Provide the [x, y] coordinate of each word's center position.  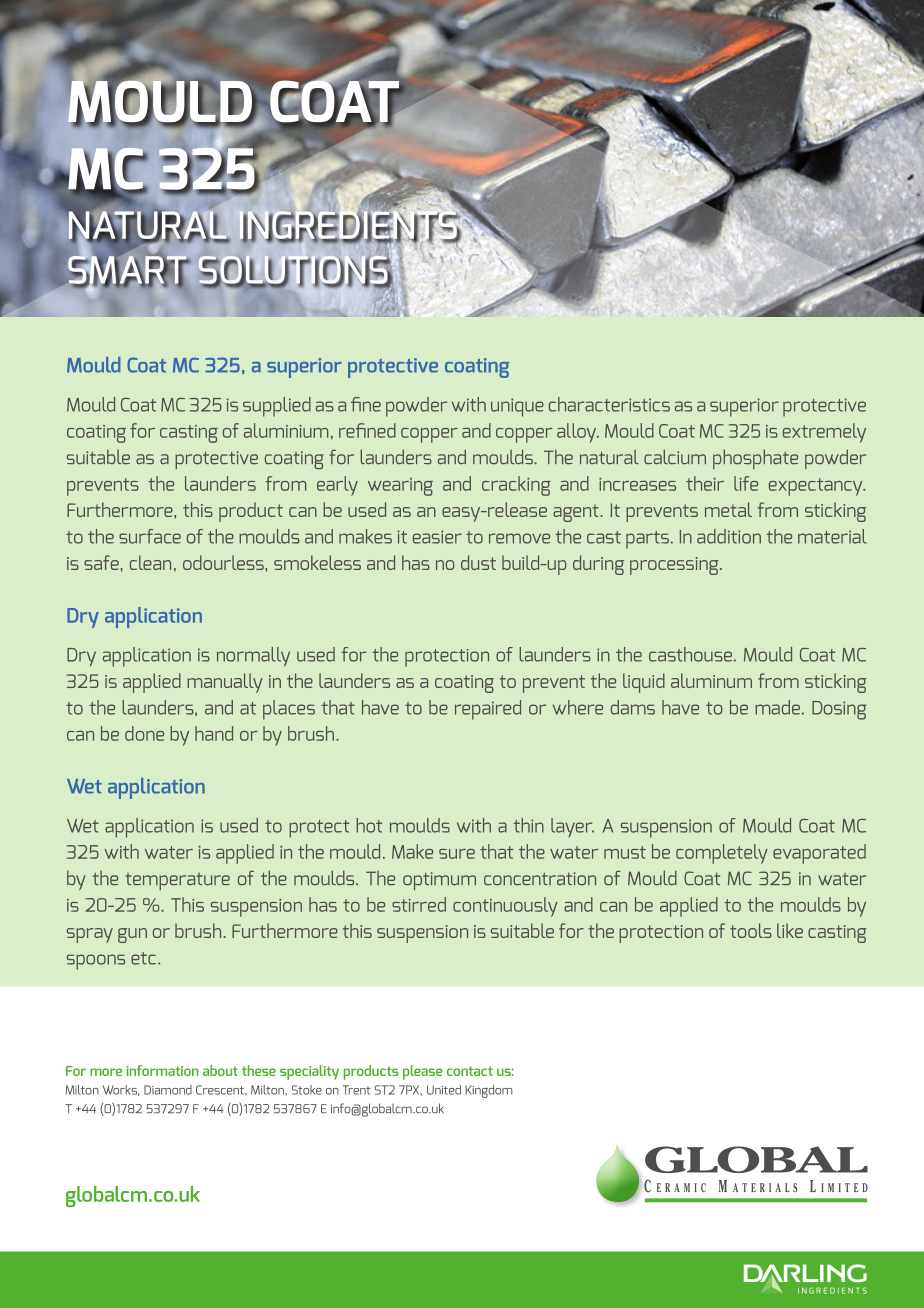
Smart [128, 270]
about [220, 1070]
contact [470, 1071]
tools [751, 930]
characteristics [609, 404]
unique [517, 407]
